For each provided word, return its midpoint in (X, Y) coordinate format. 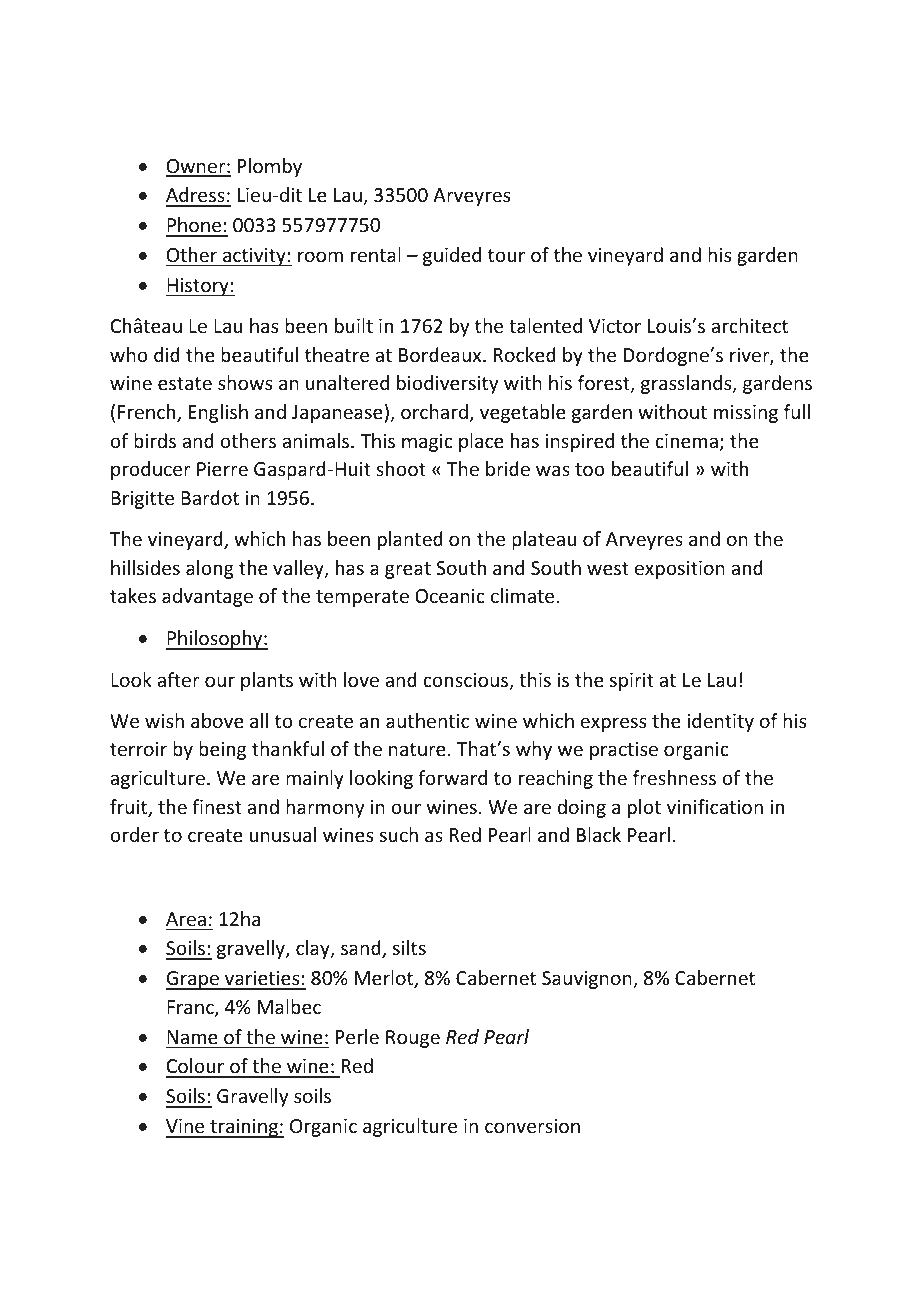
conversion (532, 1126)
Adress (196, 196)
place (481, 442)
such (399, 834)
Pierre (222, 469)
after (178, 679)
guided (452, 256)
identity (720, 722)
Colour (196, 1067)
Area (186, 919)
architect (749, 325)
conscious (467, 681)
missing (746, 414)
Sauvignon (588, 980)
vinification (715, 806)
